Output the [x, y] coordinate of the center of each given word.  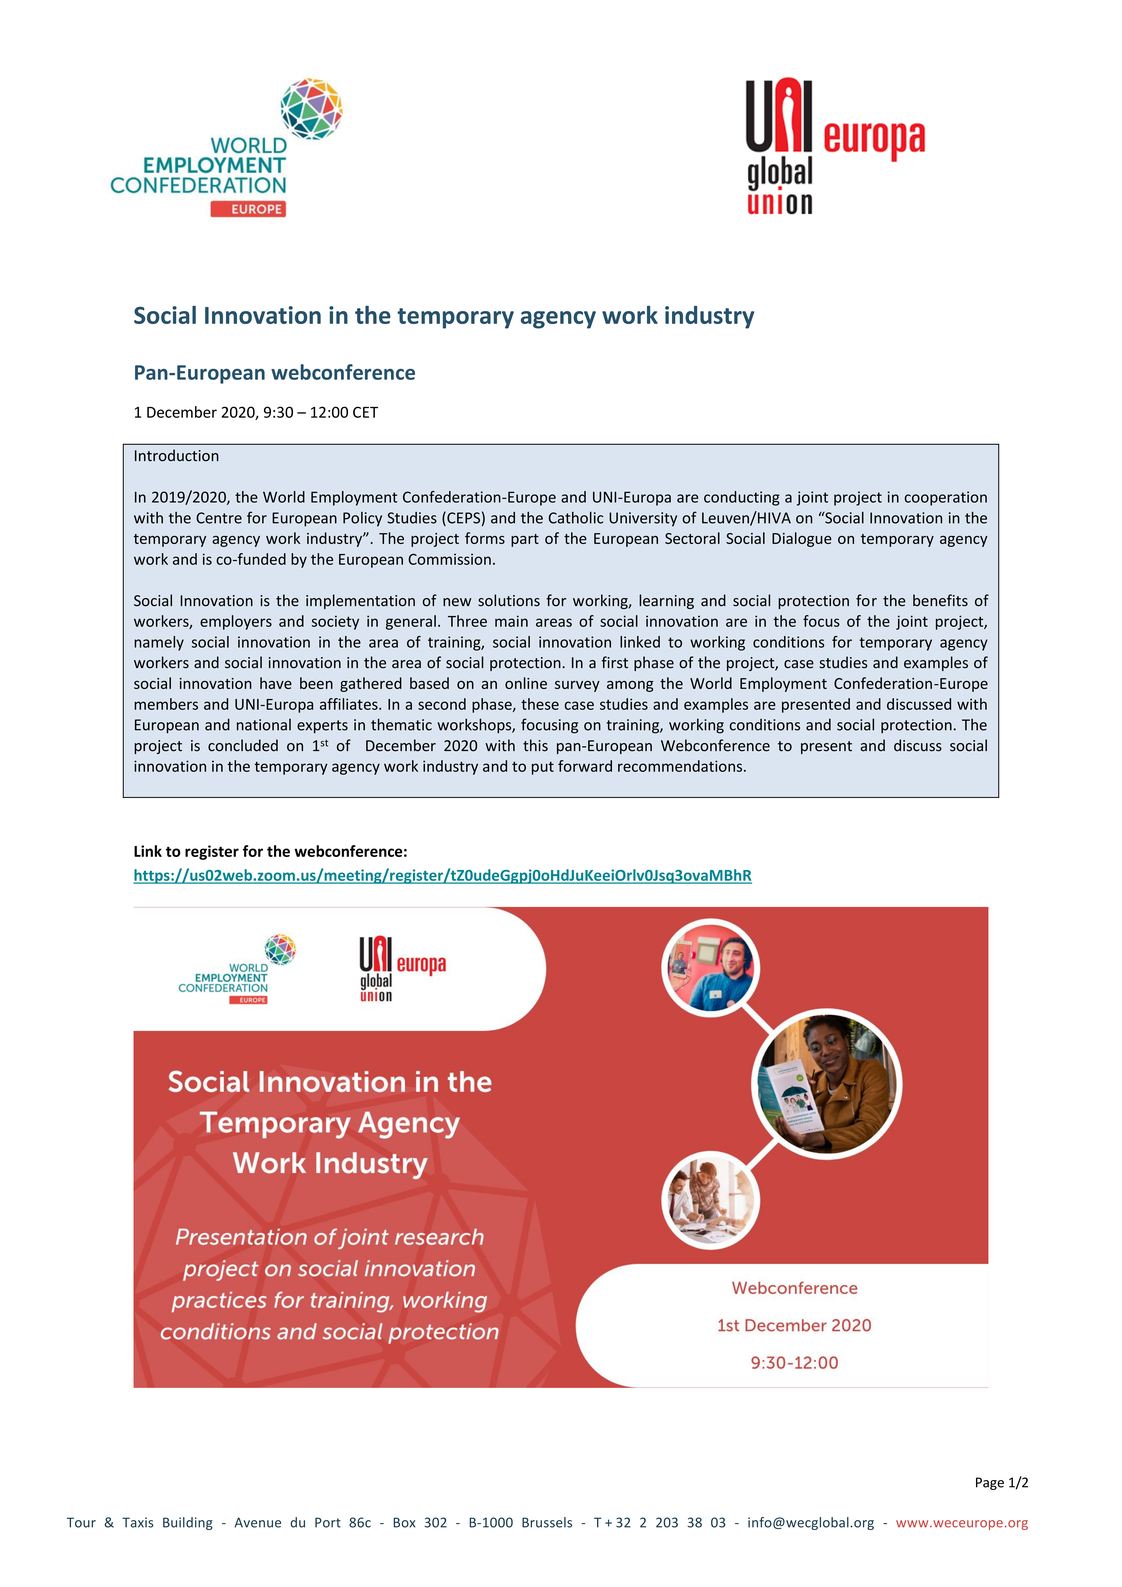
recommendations [681, 766]
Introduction [177, 455]
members [166, 704]
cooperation [946, 498]
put [543, 768]
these [540, 704]
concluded [243, 745]
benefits [940, 600]
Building [188, 1523]
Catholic [576, 517]
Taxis [138, 1522]
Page [990, 1483]
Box [404, 1522]
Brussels [547, 1522]
